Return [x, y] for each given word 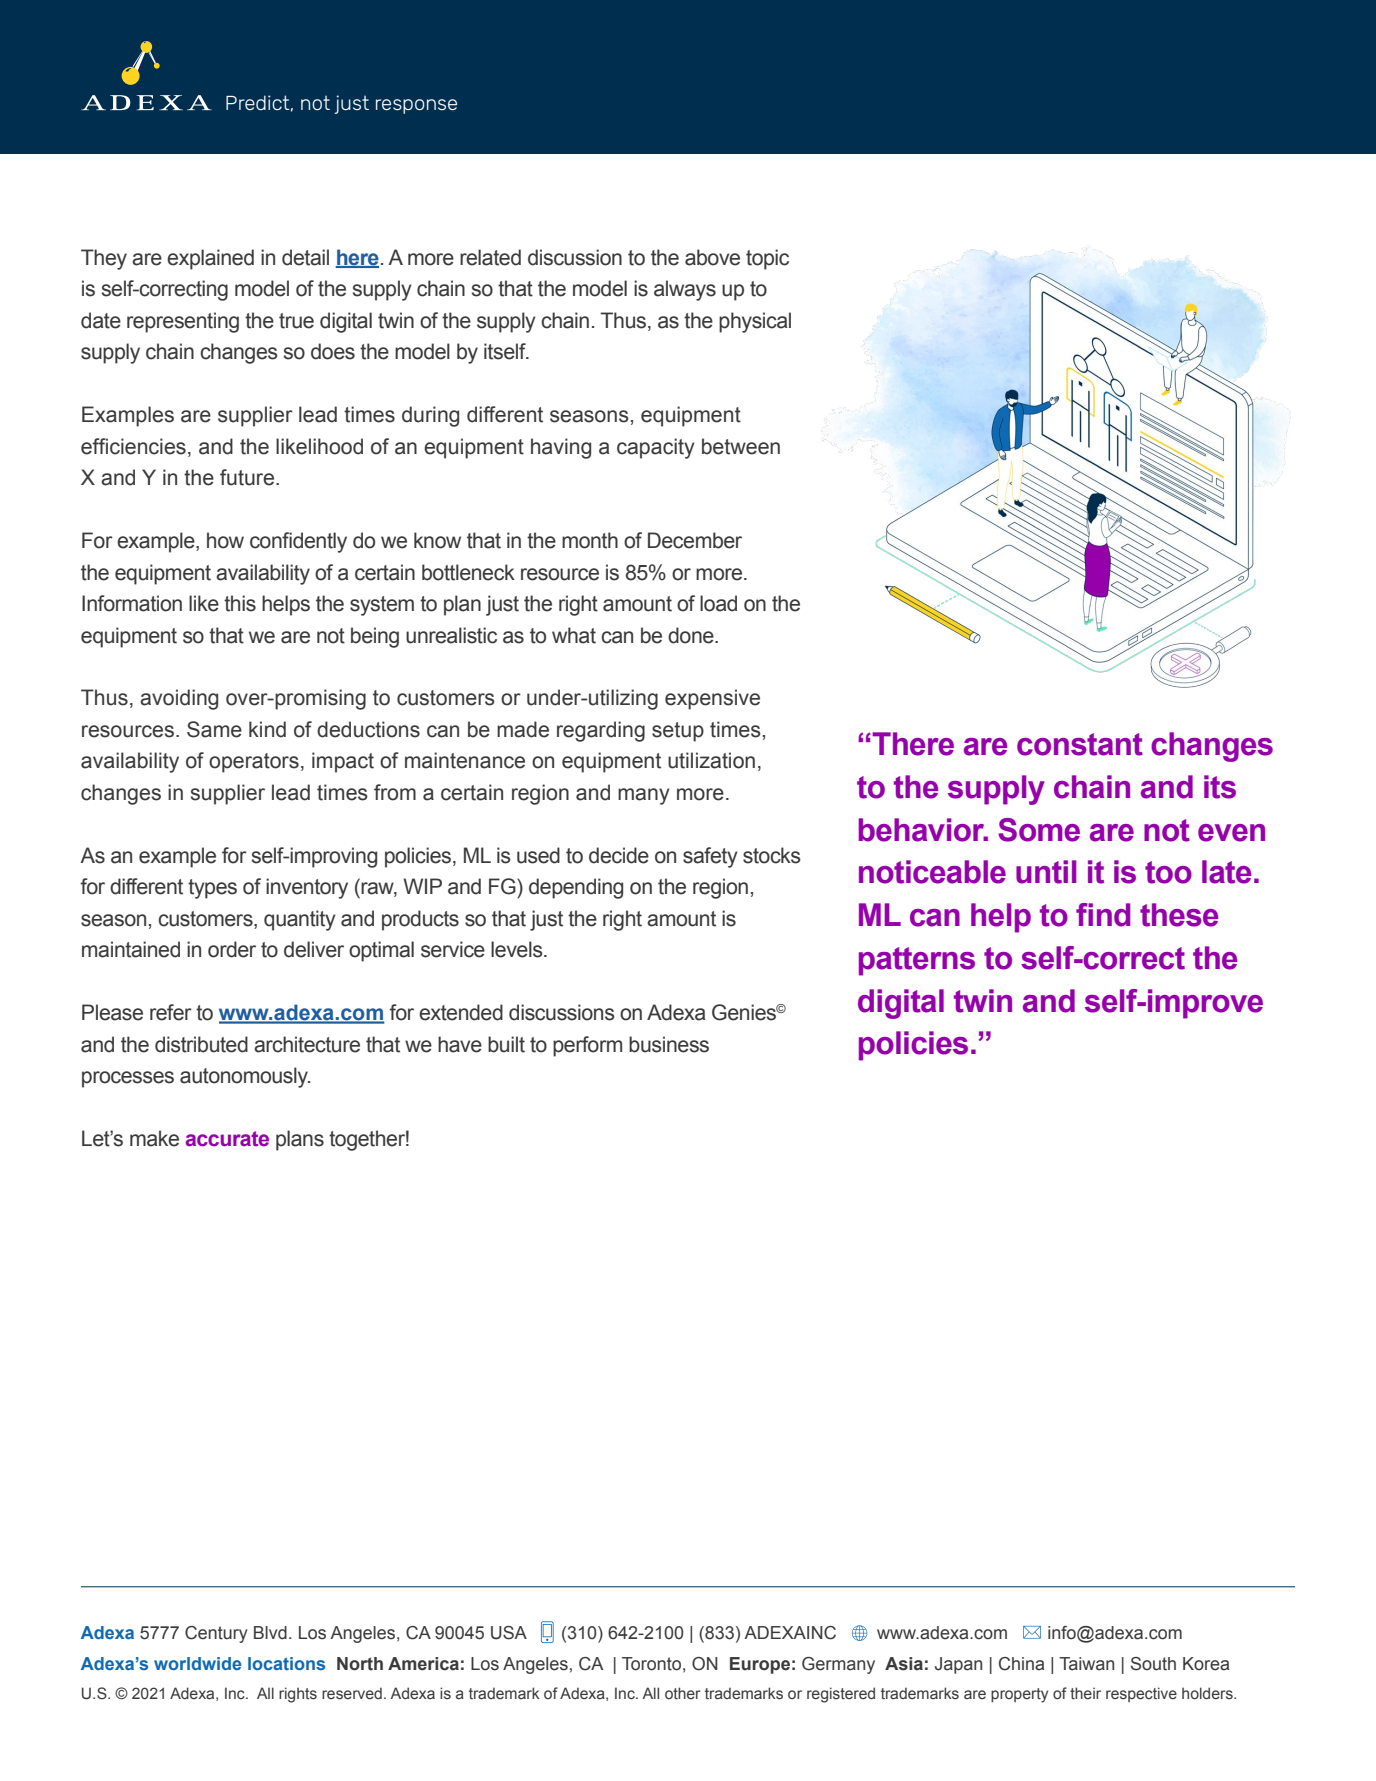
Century [216, 1634]
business [669, 1044]
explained [210, 259]
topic [767, 259]
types [212, 889]
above [712, 257]
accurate [227, 1139]
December [695, 540]
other [683, 1693]
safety [710, 857]
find [1103, 915]
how [225, 540]
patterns [917, 961]
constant [1080, 744]
